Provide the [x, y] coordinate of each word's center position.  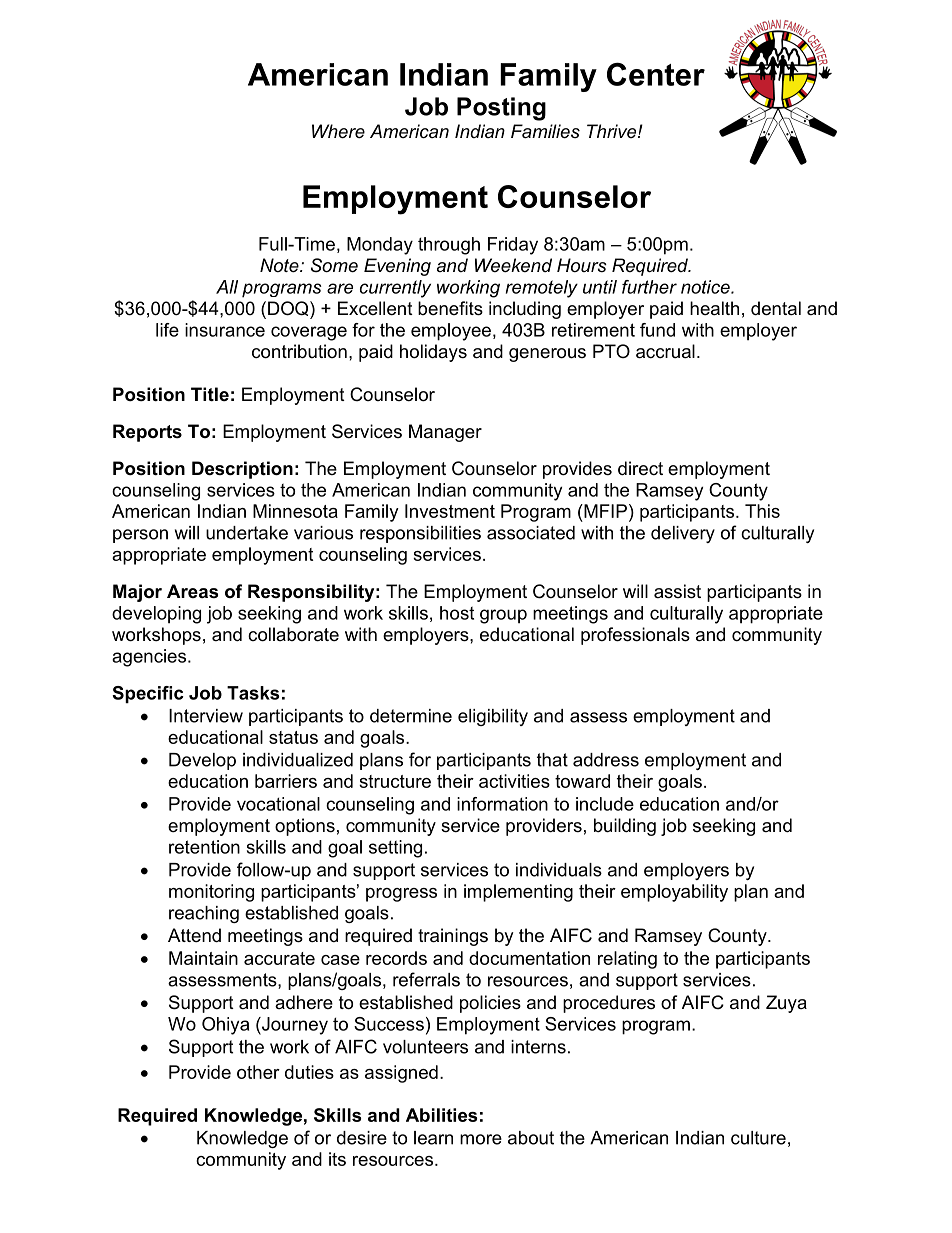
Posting [501, 109]
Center [656, 74]
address [606, 760]
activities [514, 781]
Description [242, 470]
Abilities [441, 1115]
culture [758, 1138]
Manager [445, 433]
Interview [206, 716]
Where [338, 131]
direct [640, 468]
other [258, 1072]
